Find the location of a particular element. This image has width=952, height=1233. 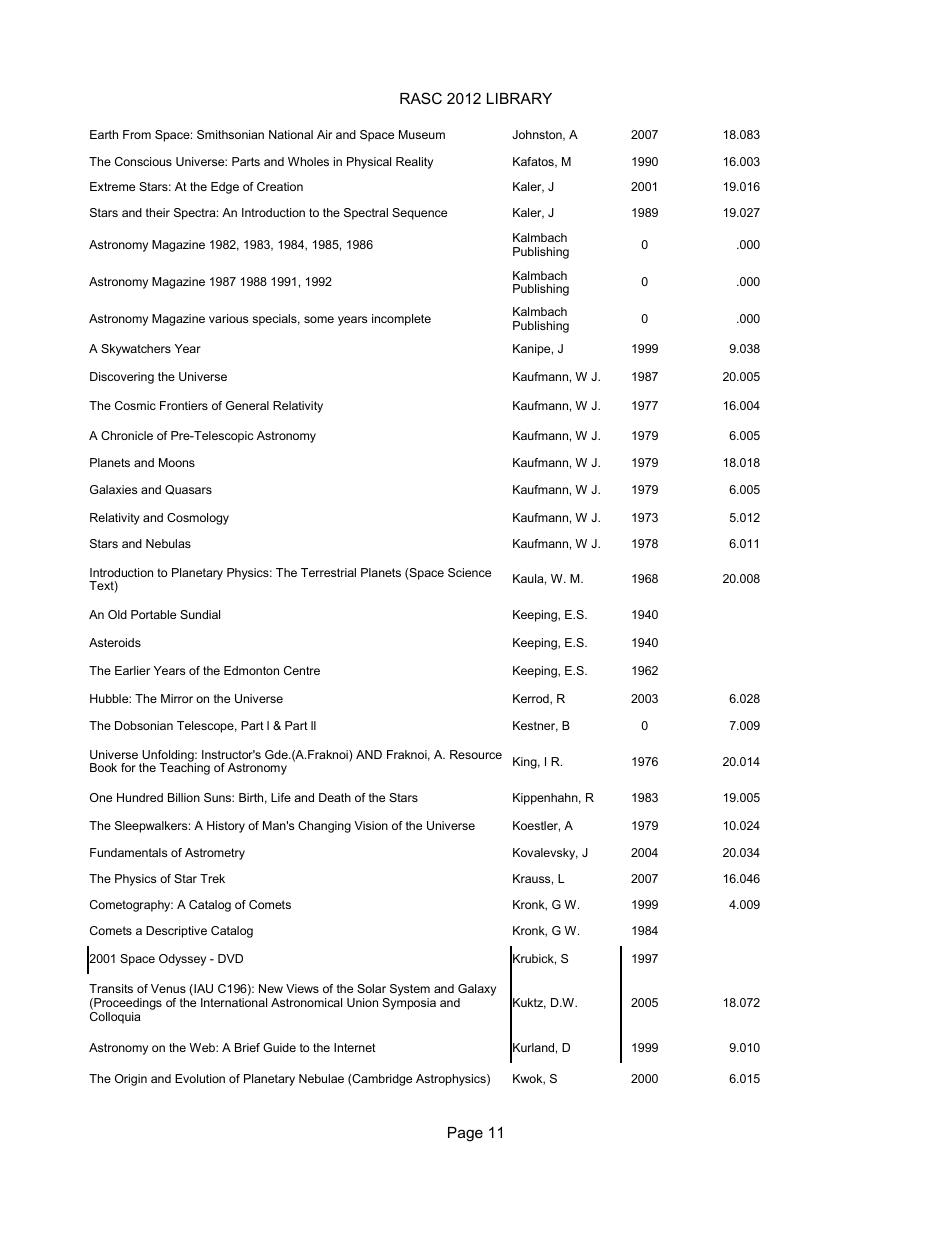

Nebulae is located at coordinates (321, 1078).
